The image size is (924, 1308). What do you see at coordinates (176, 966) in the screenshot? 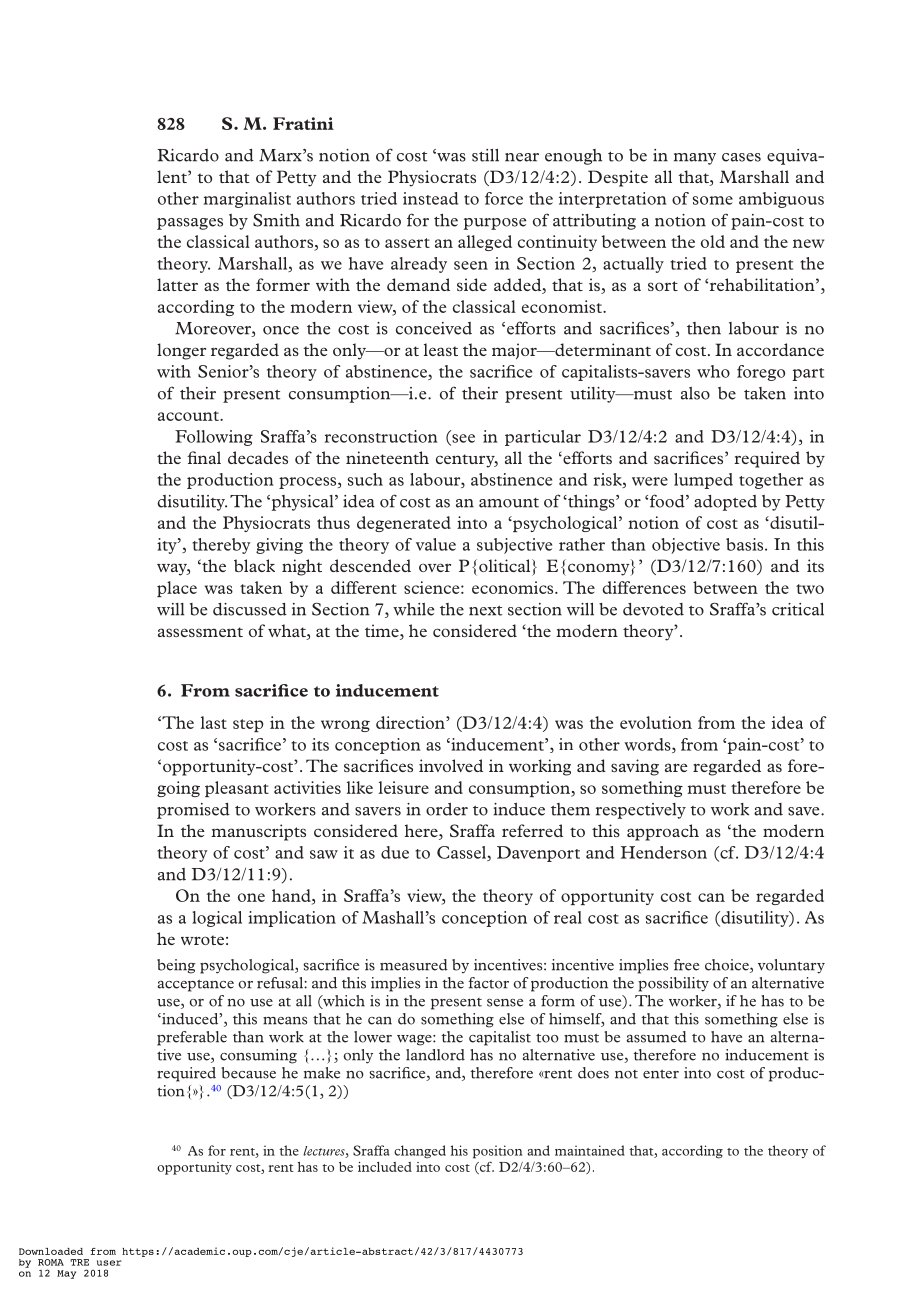
I see `being` at bounding box center [176, 966].
